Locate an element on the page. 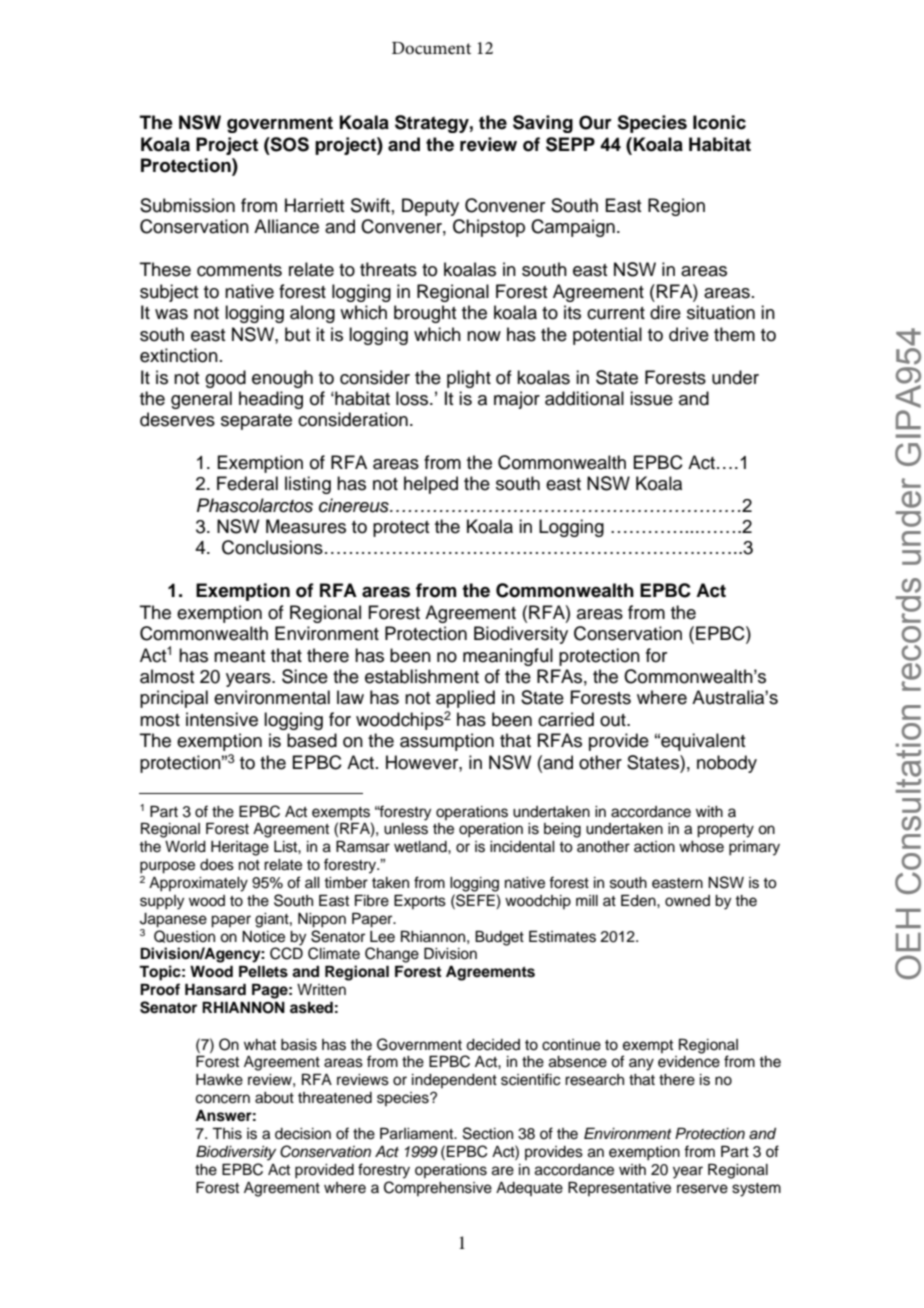 This image has height=1308, width=924. This is located at coordinates (227, 1133).
